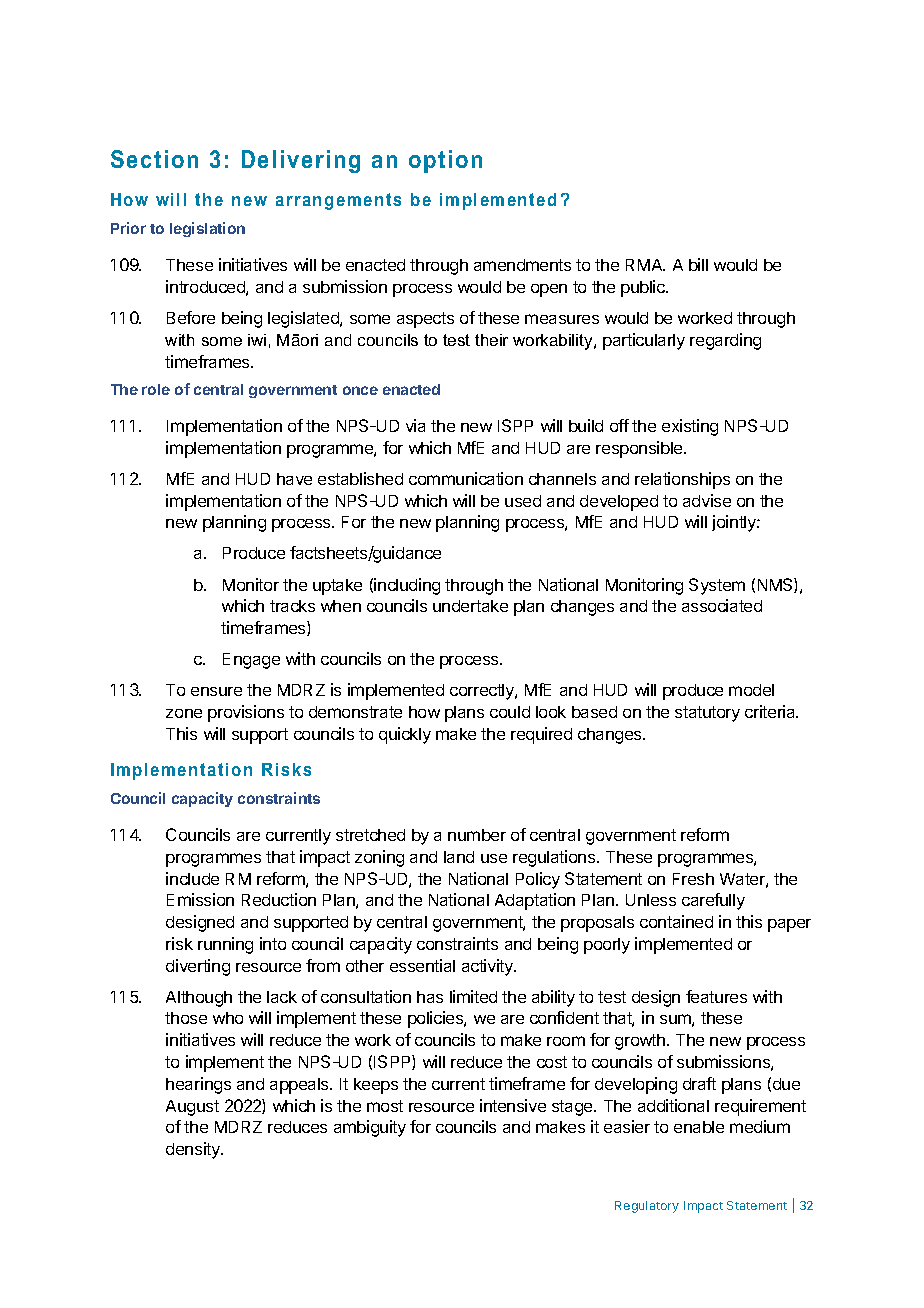  I want to click on option, so click(445, 161).
